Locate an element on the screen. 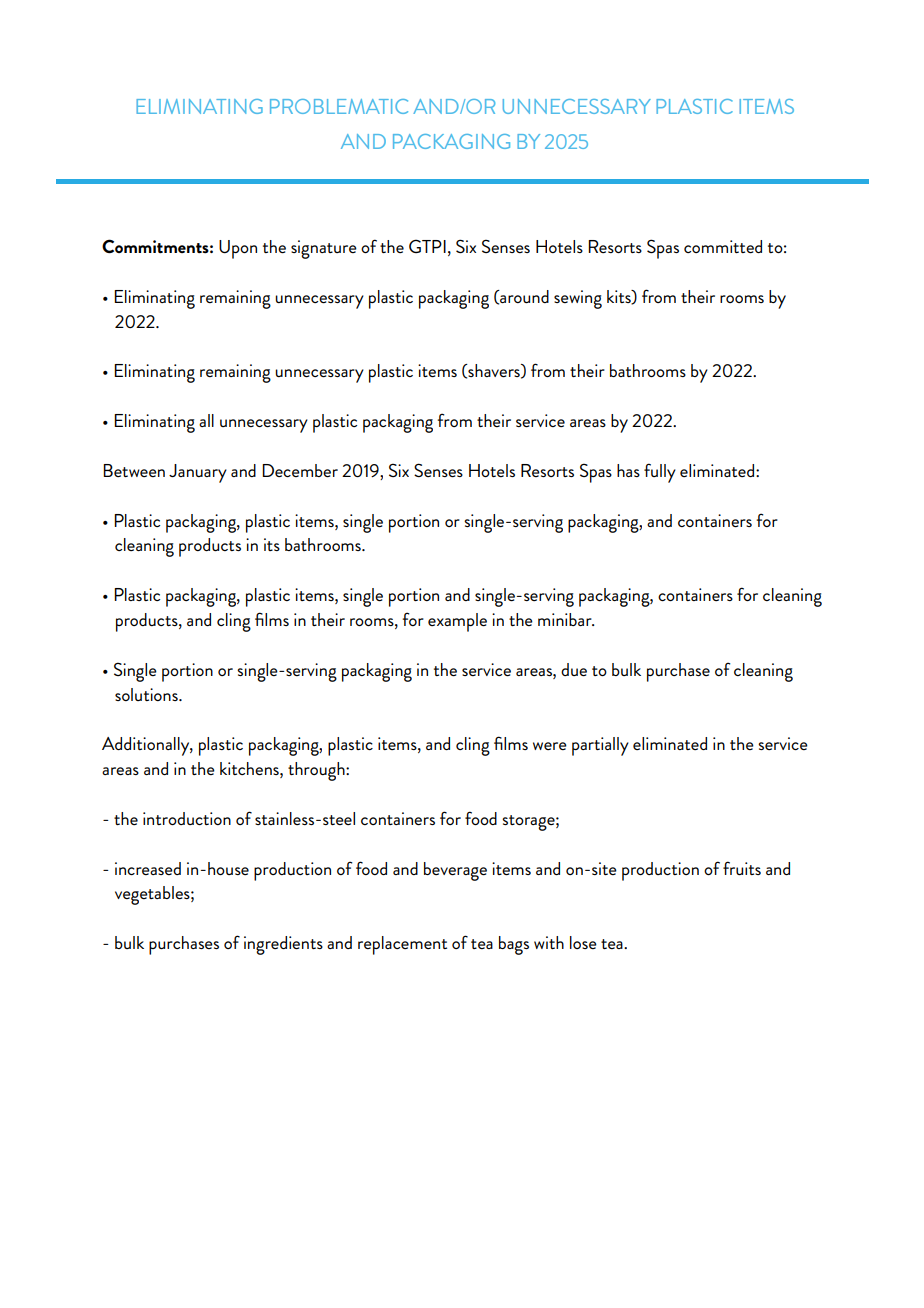 The image size is (924, 1308). sewing is located at coordinates (578, 299).
